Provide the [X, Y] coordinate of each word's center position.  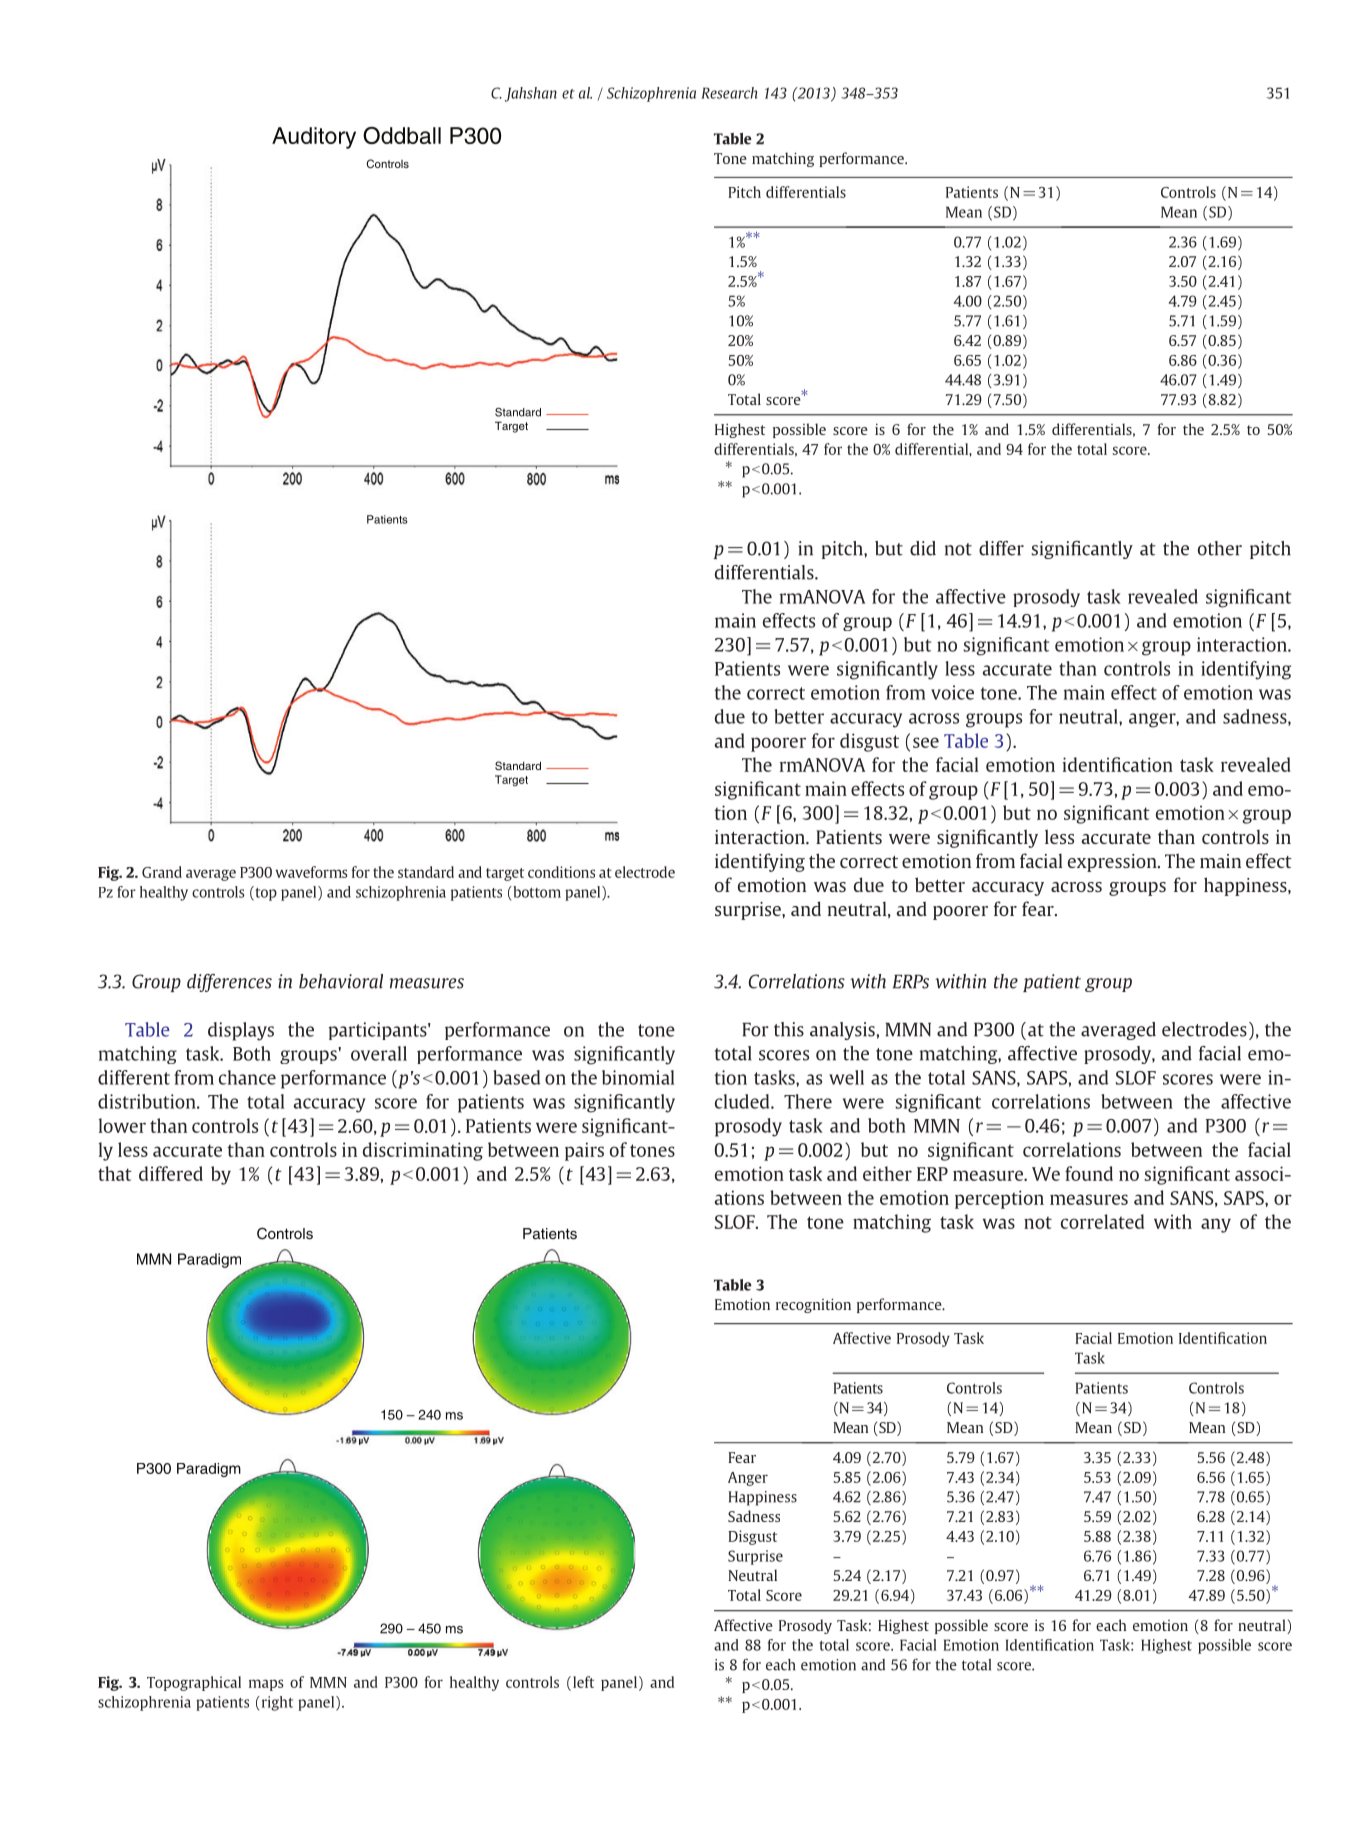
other [1220, 548]
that [115, 1173]
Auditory [314, 138]
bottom [536, 892]
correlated [1102, 1221]
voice [952, 692]
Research [729, 93]
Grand [162, 872]
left [583, 1682]
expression [1113, 863]
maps [266, 1685]
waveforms [312, 872]
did [923, 548]
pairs [584, 1151]
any [1216, 1225]
